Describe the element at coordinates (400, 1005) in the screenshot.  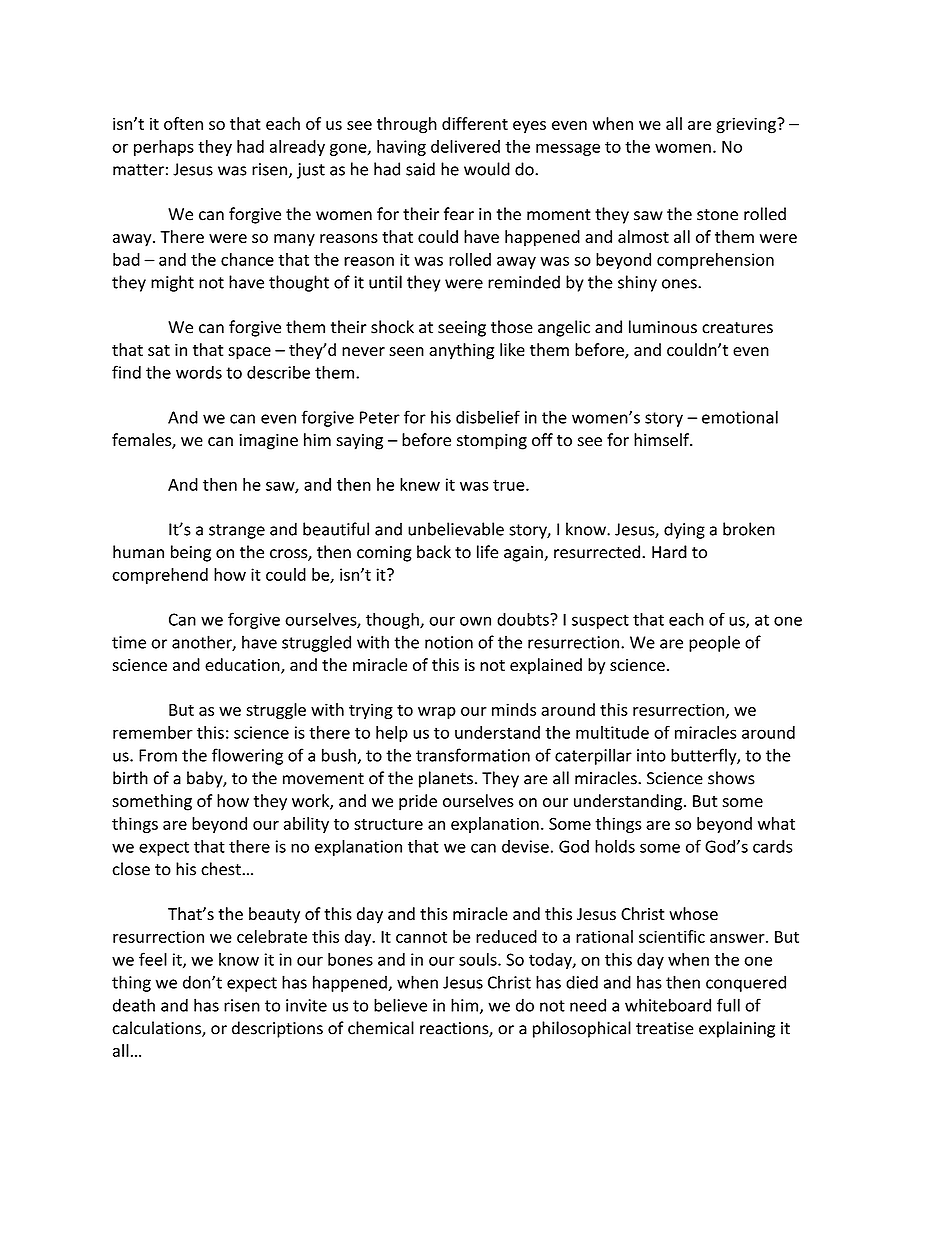
I see `believe` at that location.
